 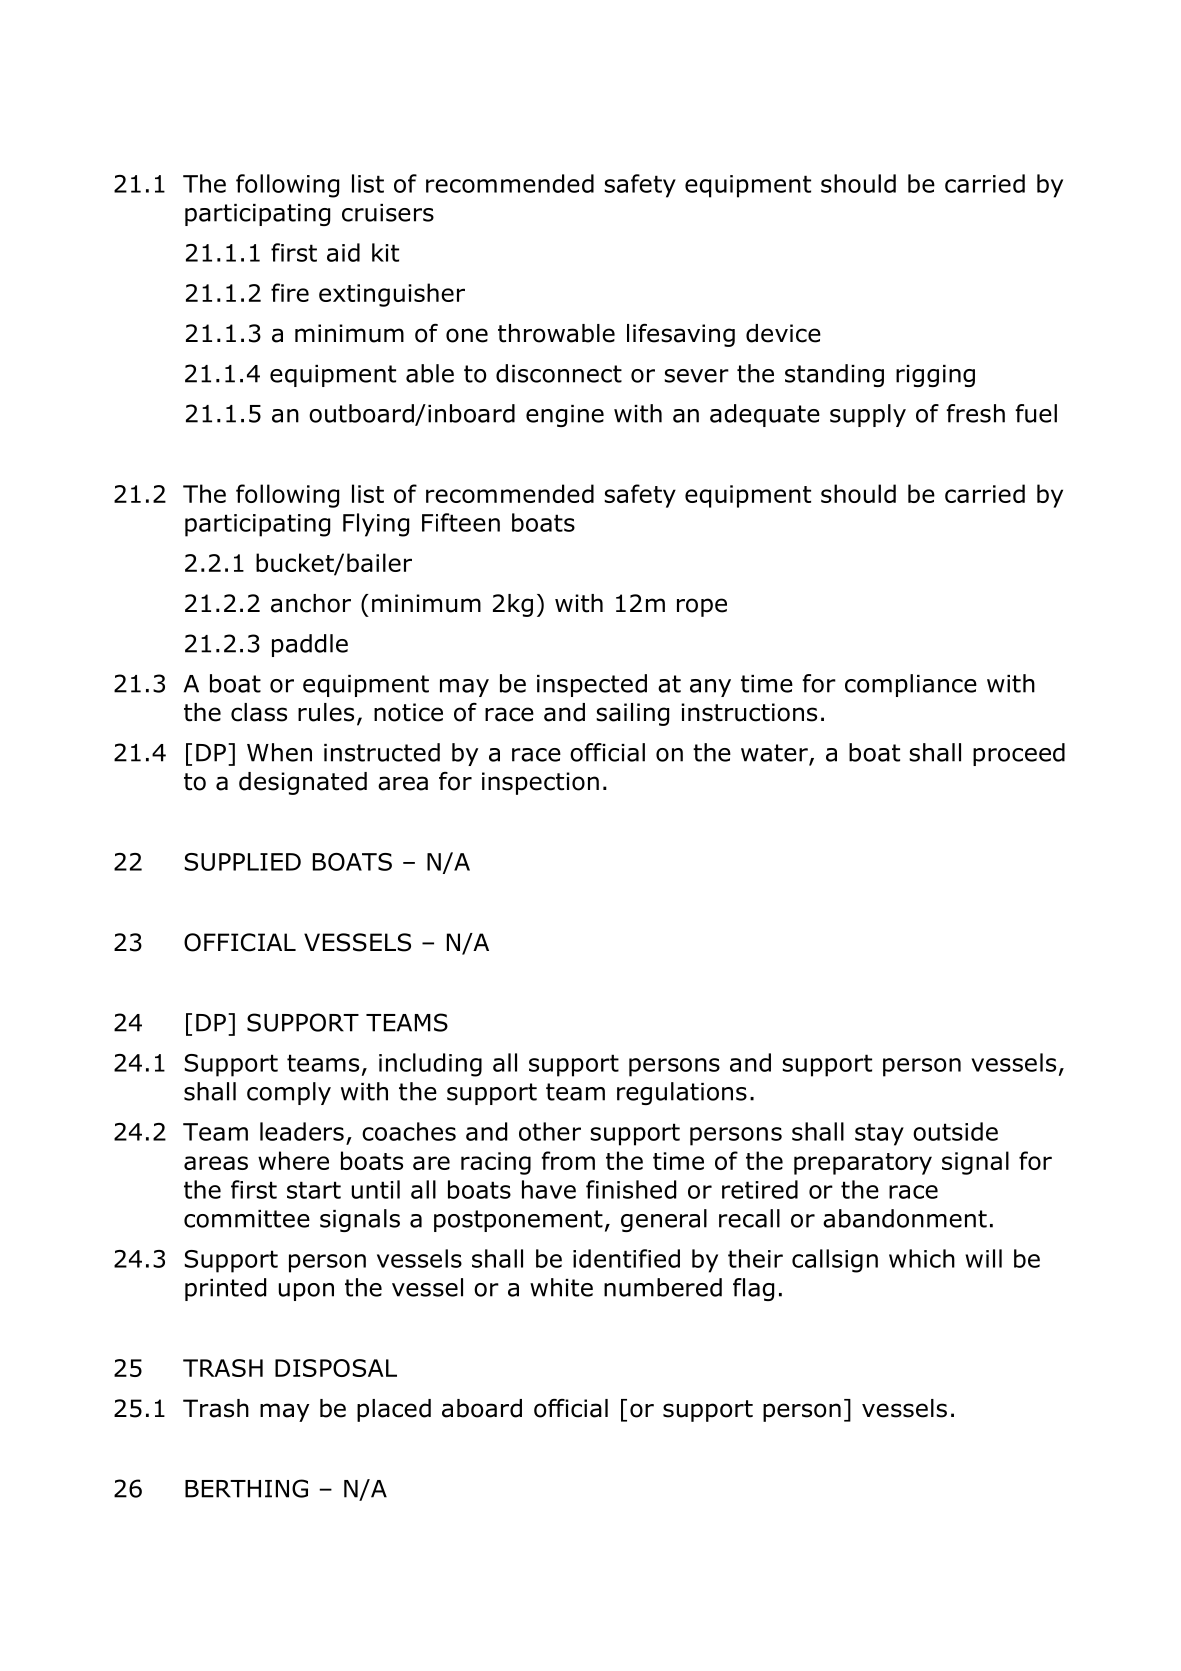 What do you see at coordinates (482, 1408) in the screenshot?
I see `aboard` at bounding box center [482, 1408].
